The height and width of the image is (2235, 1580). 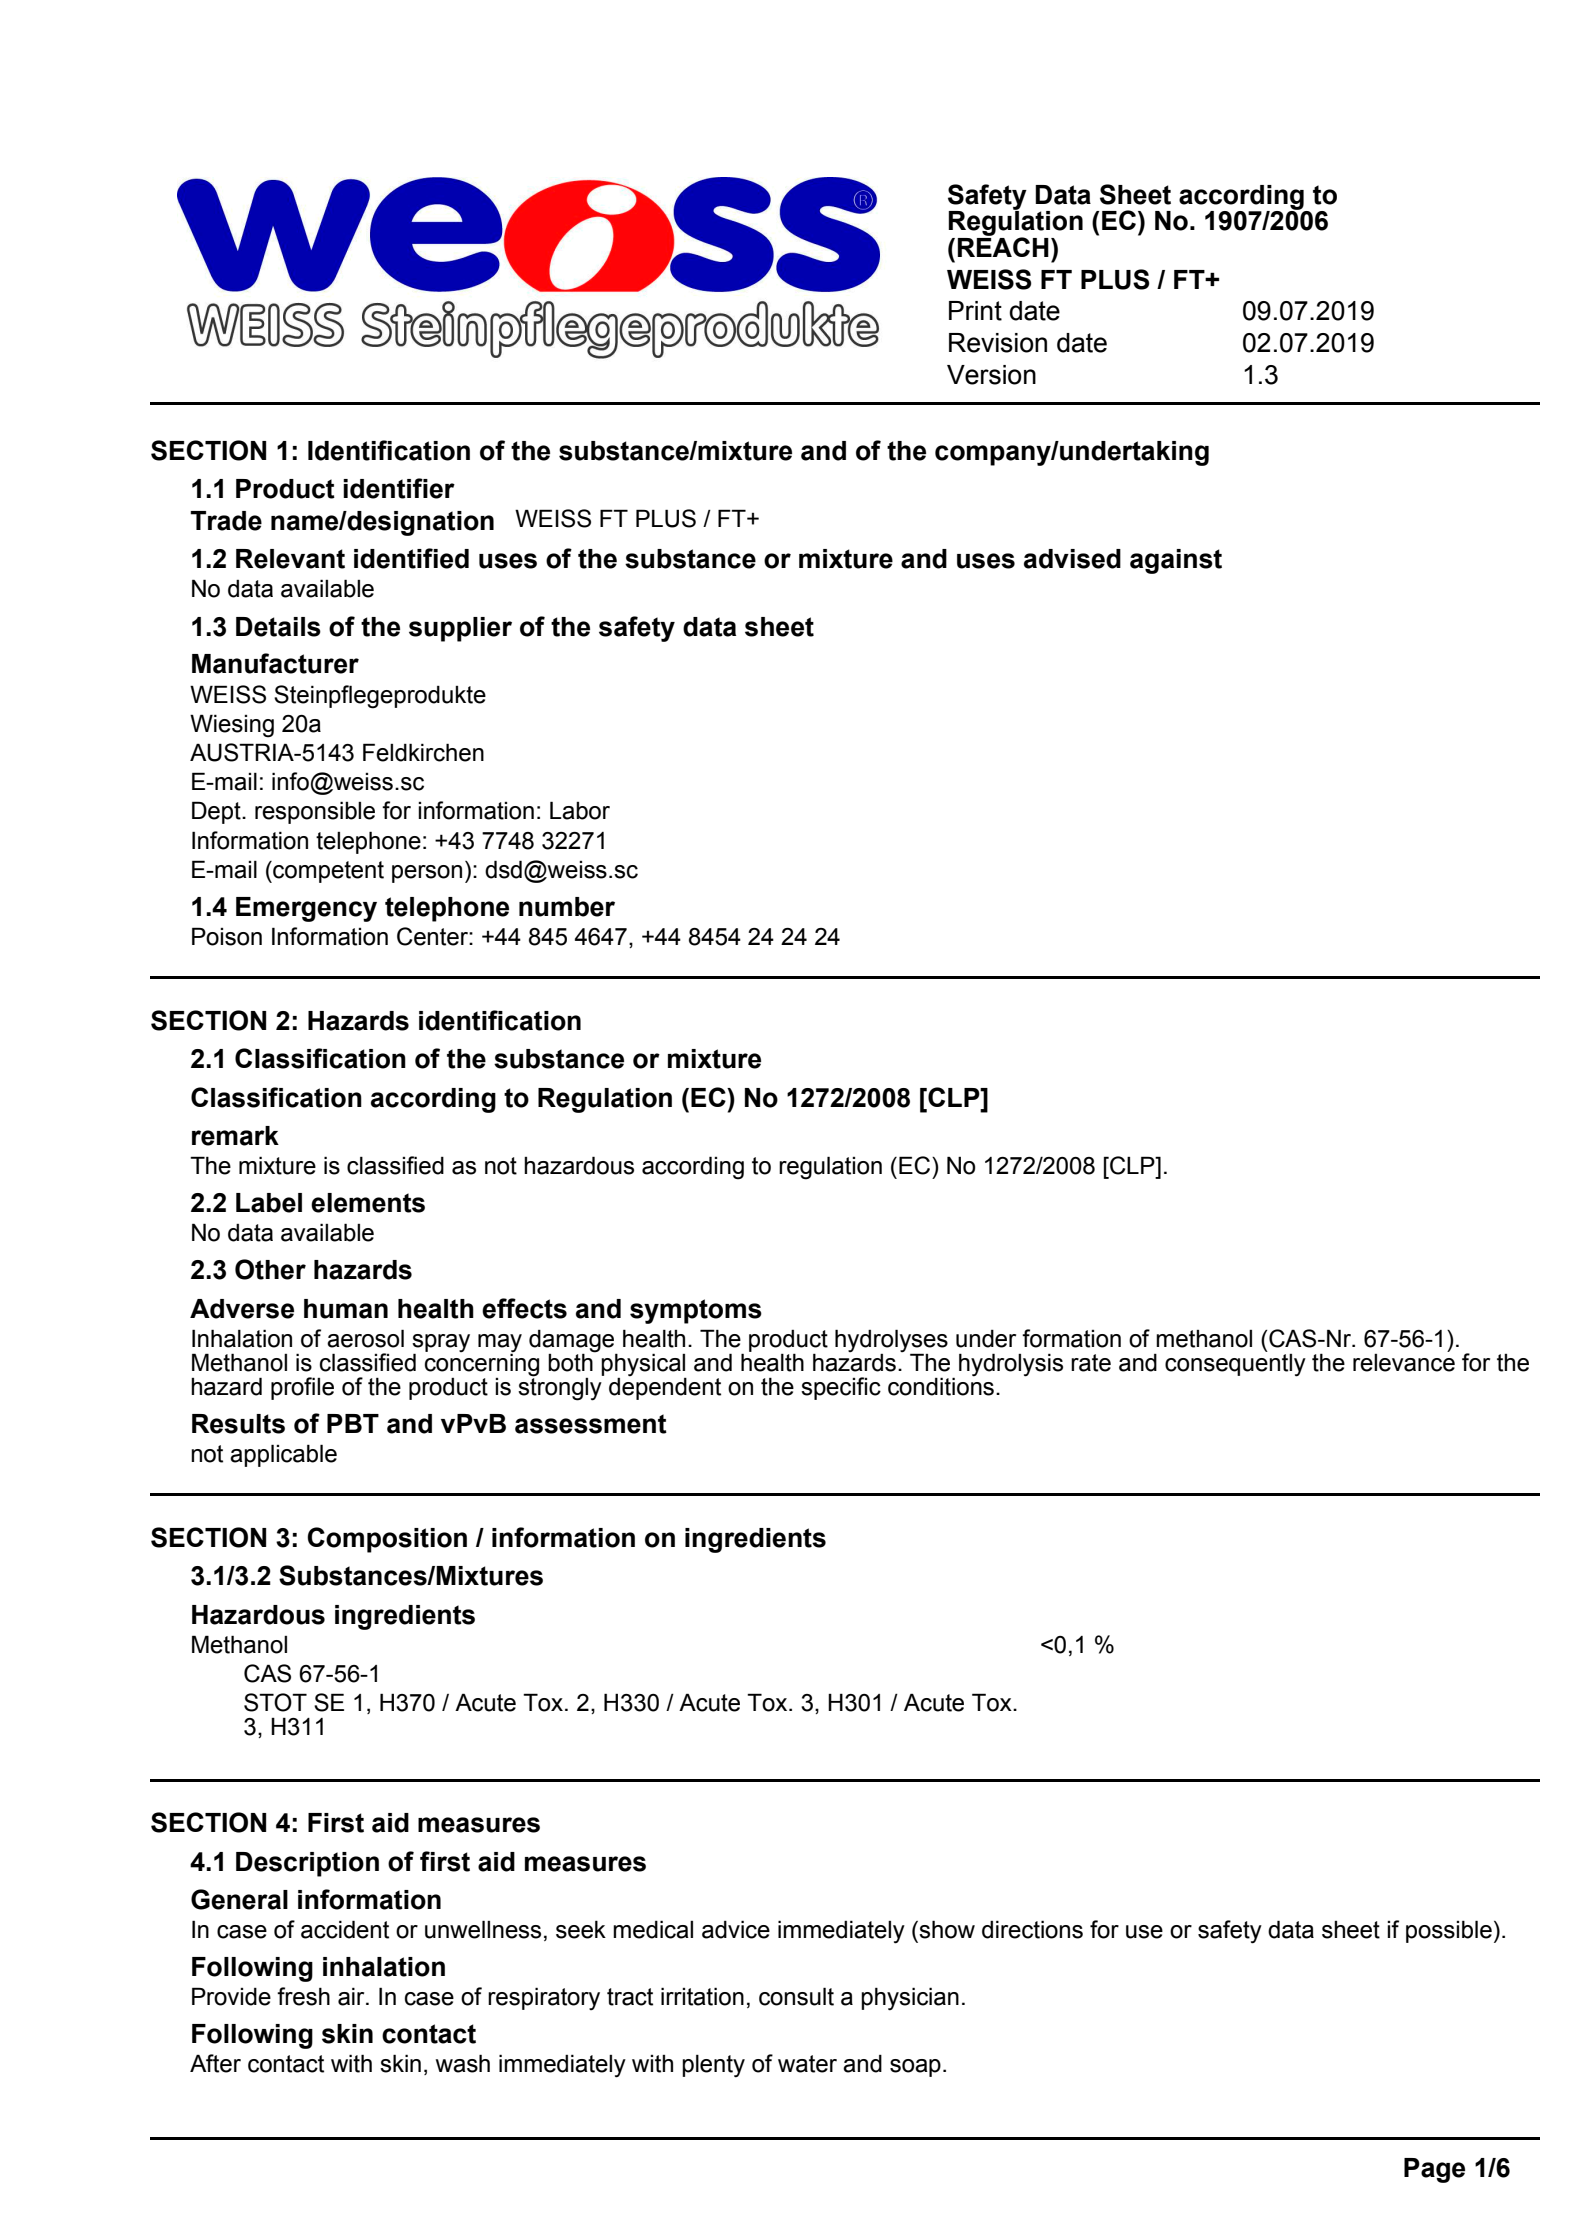 What do you see at coordinates (463, 2063) in the image?
I see `wash` at bounding box center [463, 2063].
